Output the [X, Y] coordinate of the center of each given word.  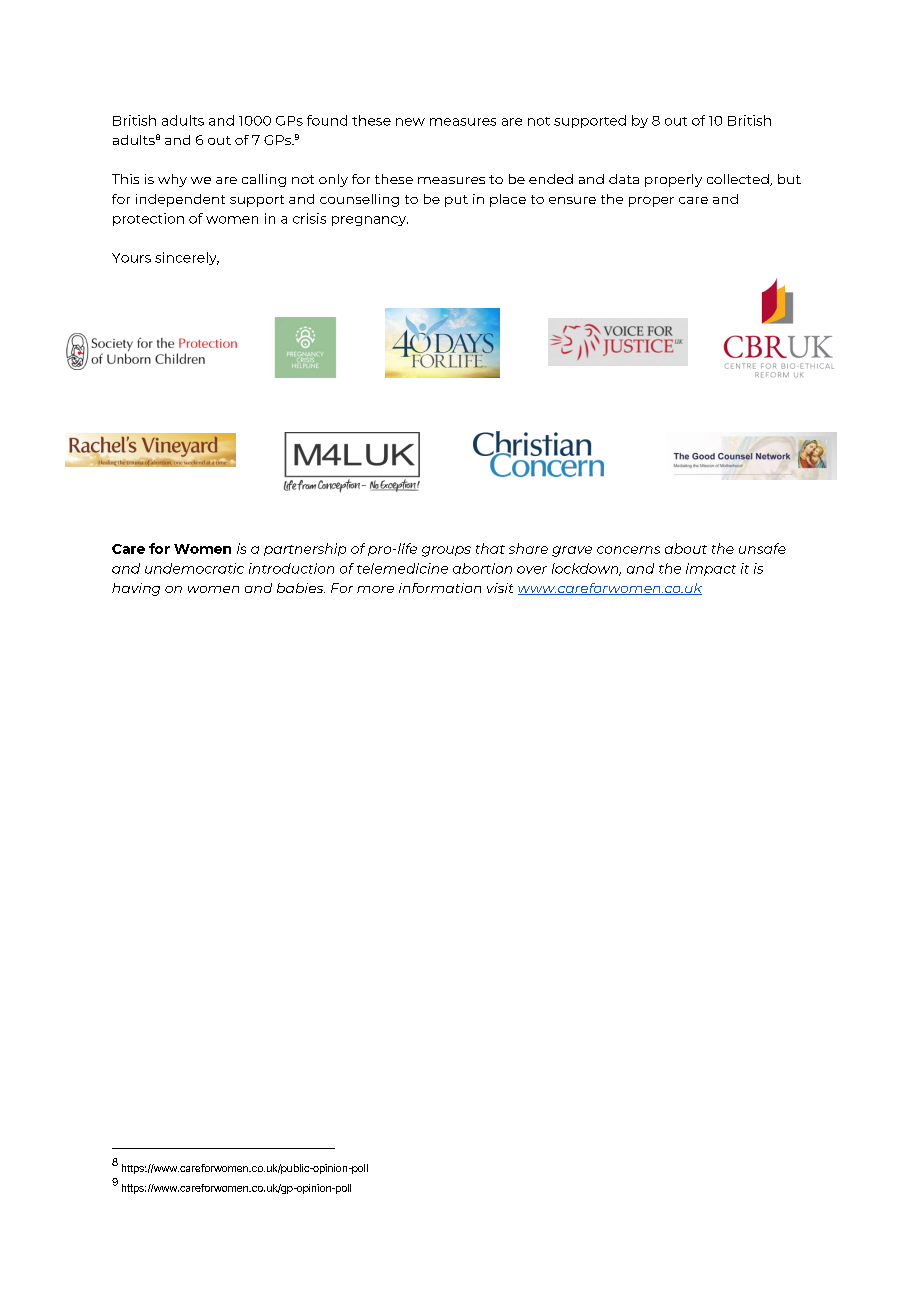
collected [739, 180]
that [490, 548]
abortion [482, 568]
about [686, 548]
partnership [305, 549]
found [327, 120]
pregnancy [370, 221]
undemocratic [194, 568]
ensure [572, 200]
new [410, 122]
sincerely [187, 258]
